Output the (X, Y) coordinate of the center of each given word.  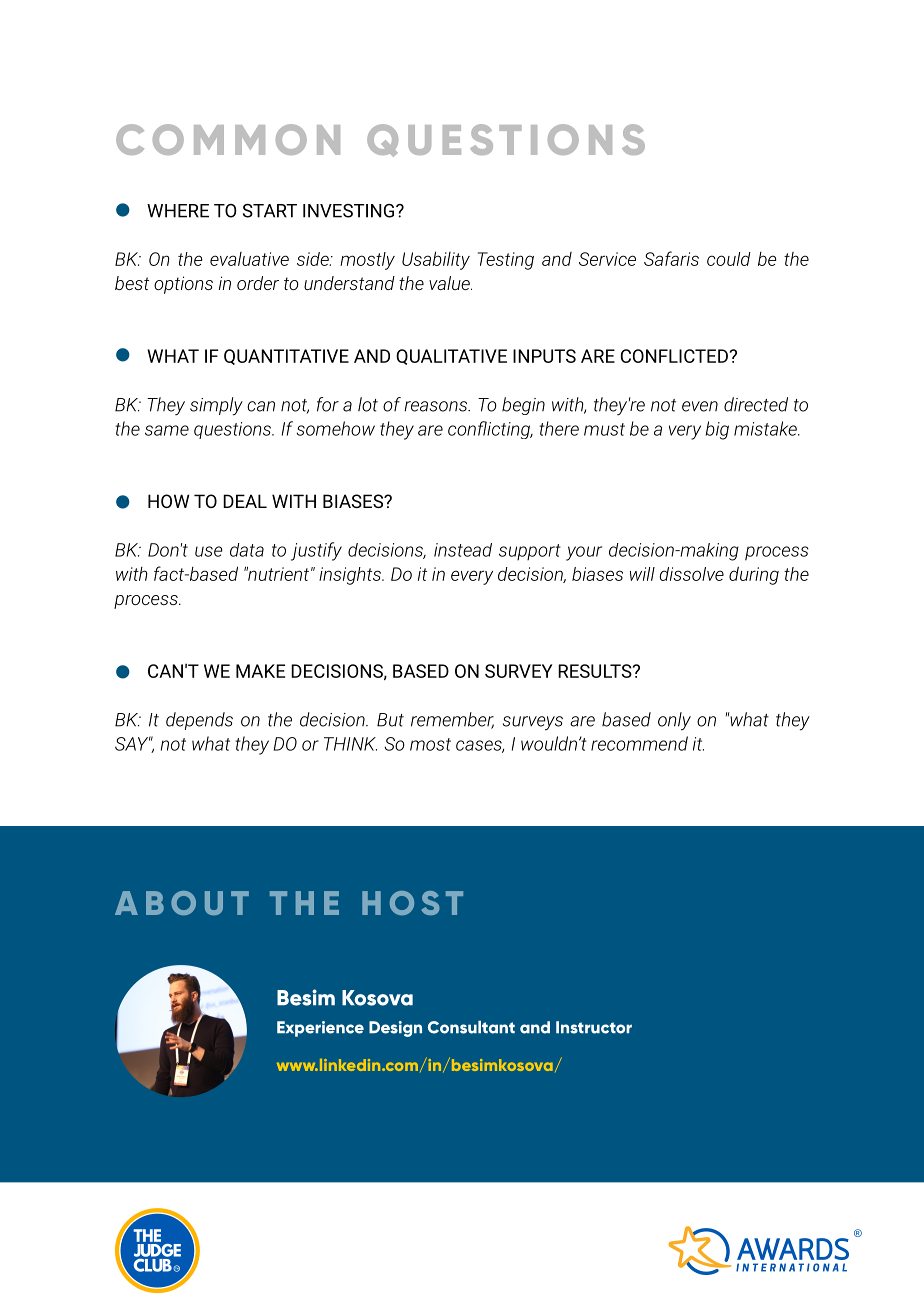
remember (452, 720)
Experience (320, 1029)
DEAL (245, 501)
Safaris (671, 258)
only (674, 721)
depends (199, 721)
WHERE (178, 211)
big (717, 430)
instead (463, 550)
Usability (436, 260)
